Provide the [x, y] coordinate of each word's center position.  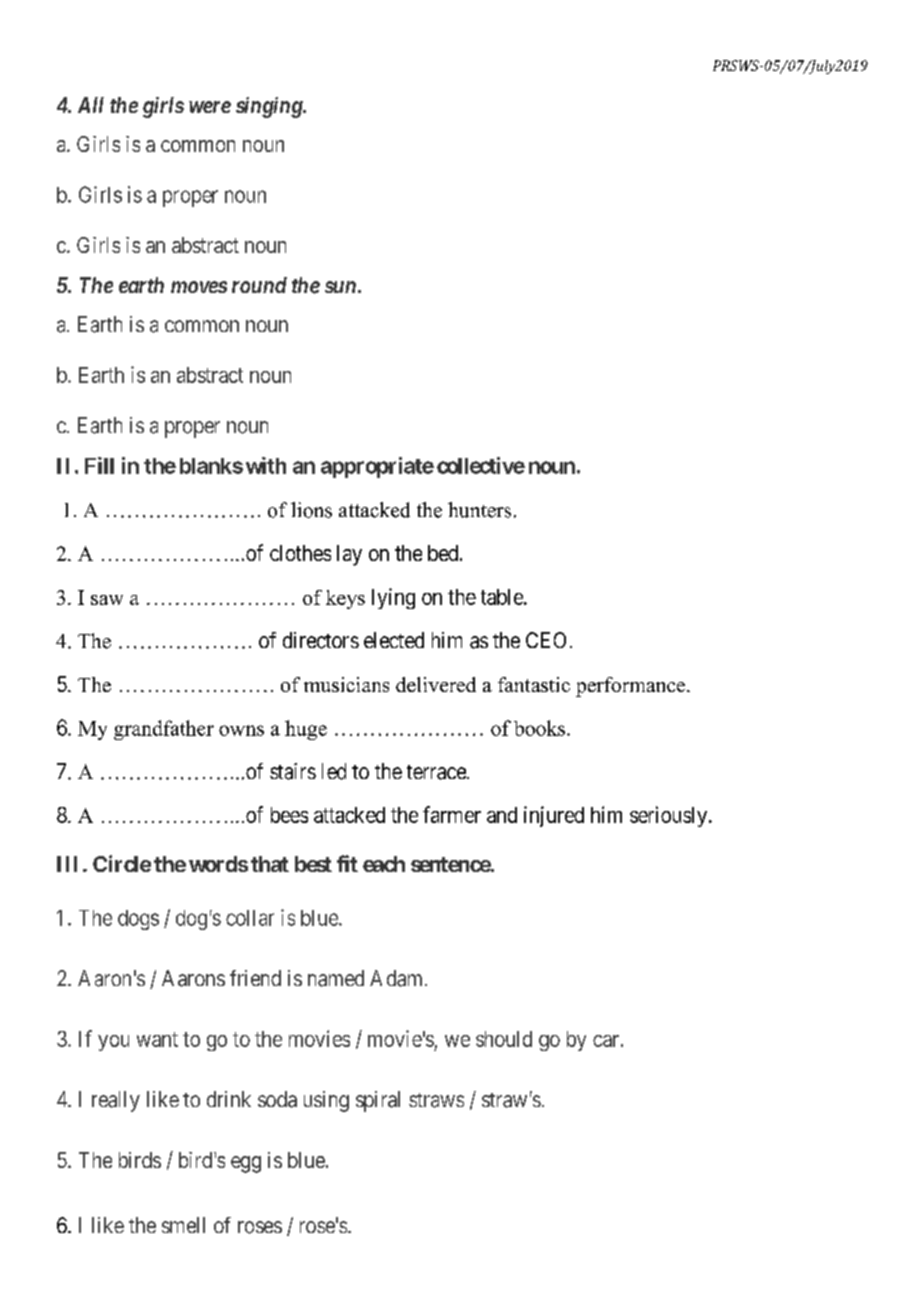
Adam [398, 978]
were [210, 107]
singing [270, 107]
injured [554, 816]
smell [183, 1225]
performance [630, 687]
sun [340, 287]
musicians [346, 684]
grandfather [164, 730]
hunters [479, 510]
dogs [138, 920]
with [266, 465]
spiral [378, 1101]
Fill [99, 465]
